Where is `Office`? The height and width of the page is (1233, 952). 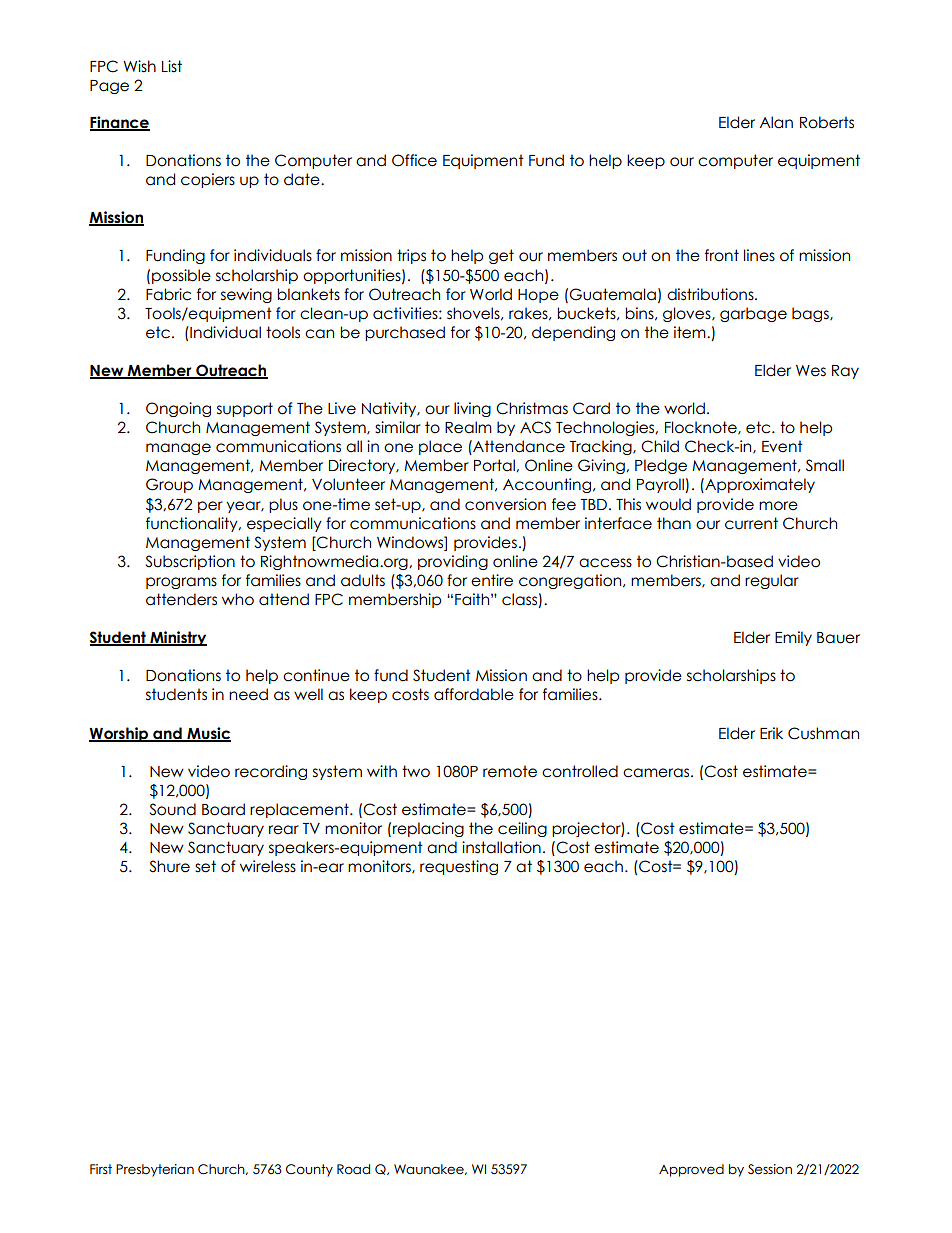 Office is located at coordinates (414, 160).
